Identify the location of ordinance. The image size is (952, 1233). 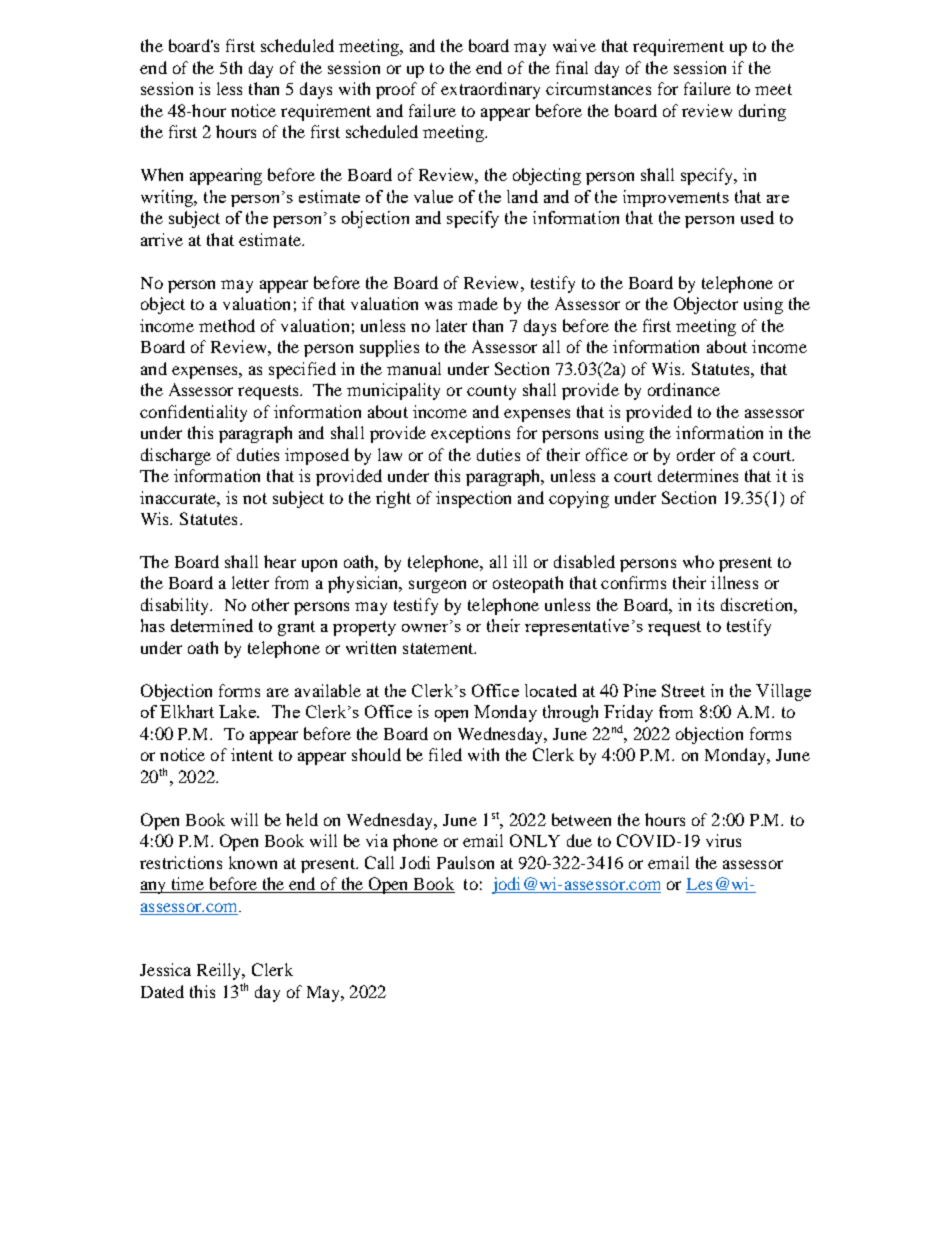
(684, 389).
